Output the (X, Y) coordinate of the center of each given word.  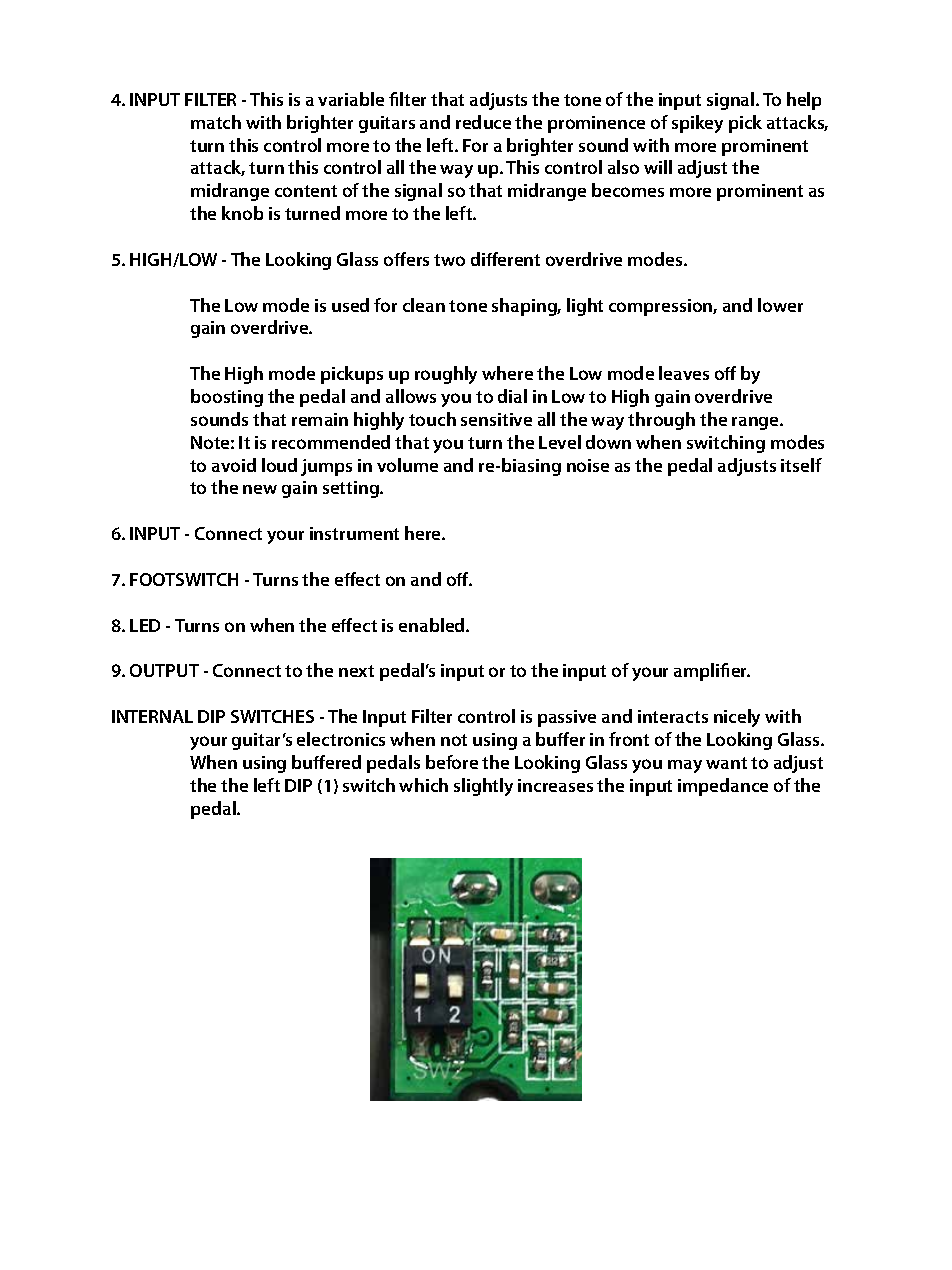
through (661, 421)
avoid (234, 465)
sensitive (496, 419)
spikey (697, 124)
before (452, 762)
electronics (341, 739)
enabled (433, 625)
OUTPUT (164, 670)
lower (780, 305)
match (216, 122)
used (350, 305)
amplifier (712, 672)
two (449, 260)
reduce (483, 122)
